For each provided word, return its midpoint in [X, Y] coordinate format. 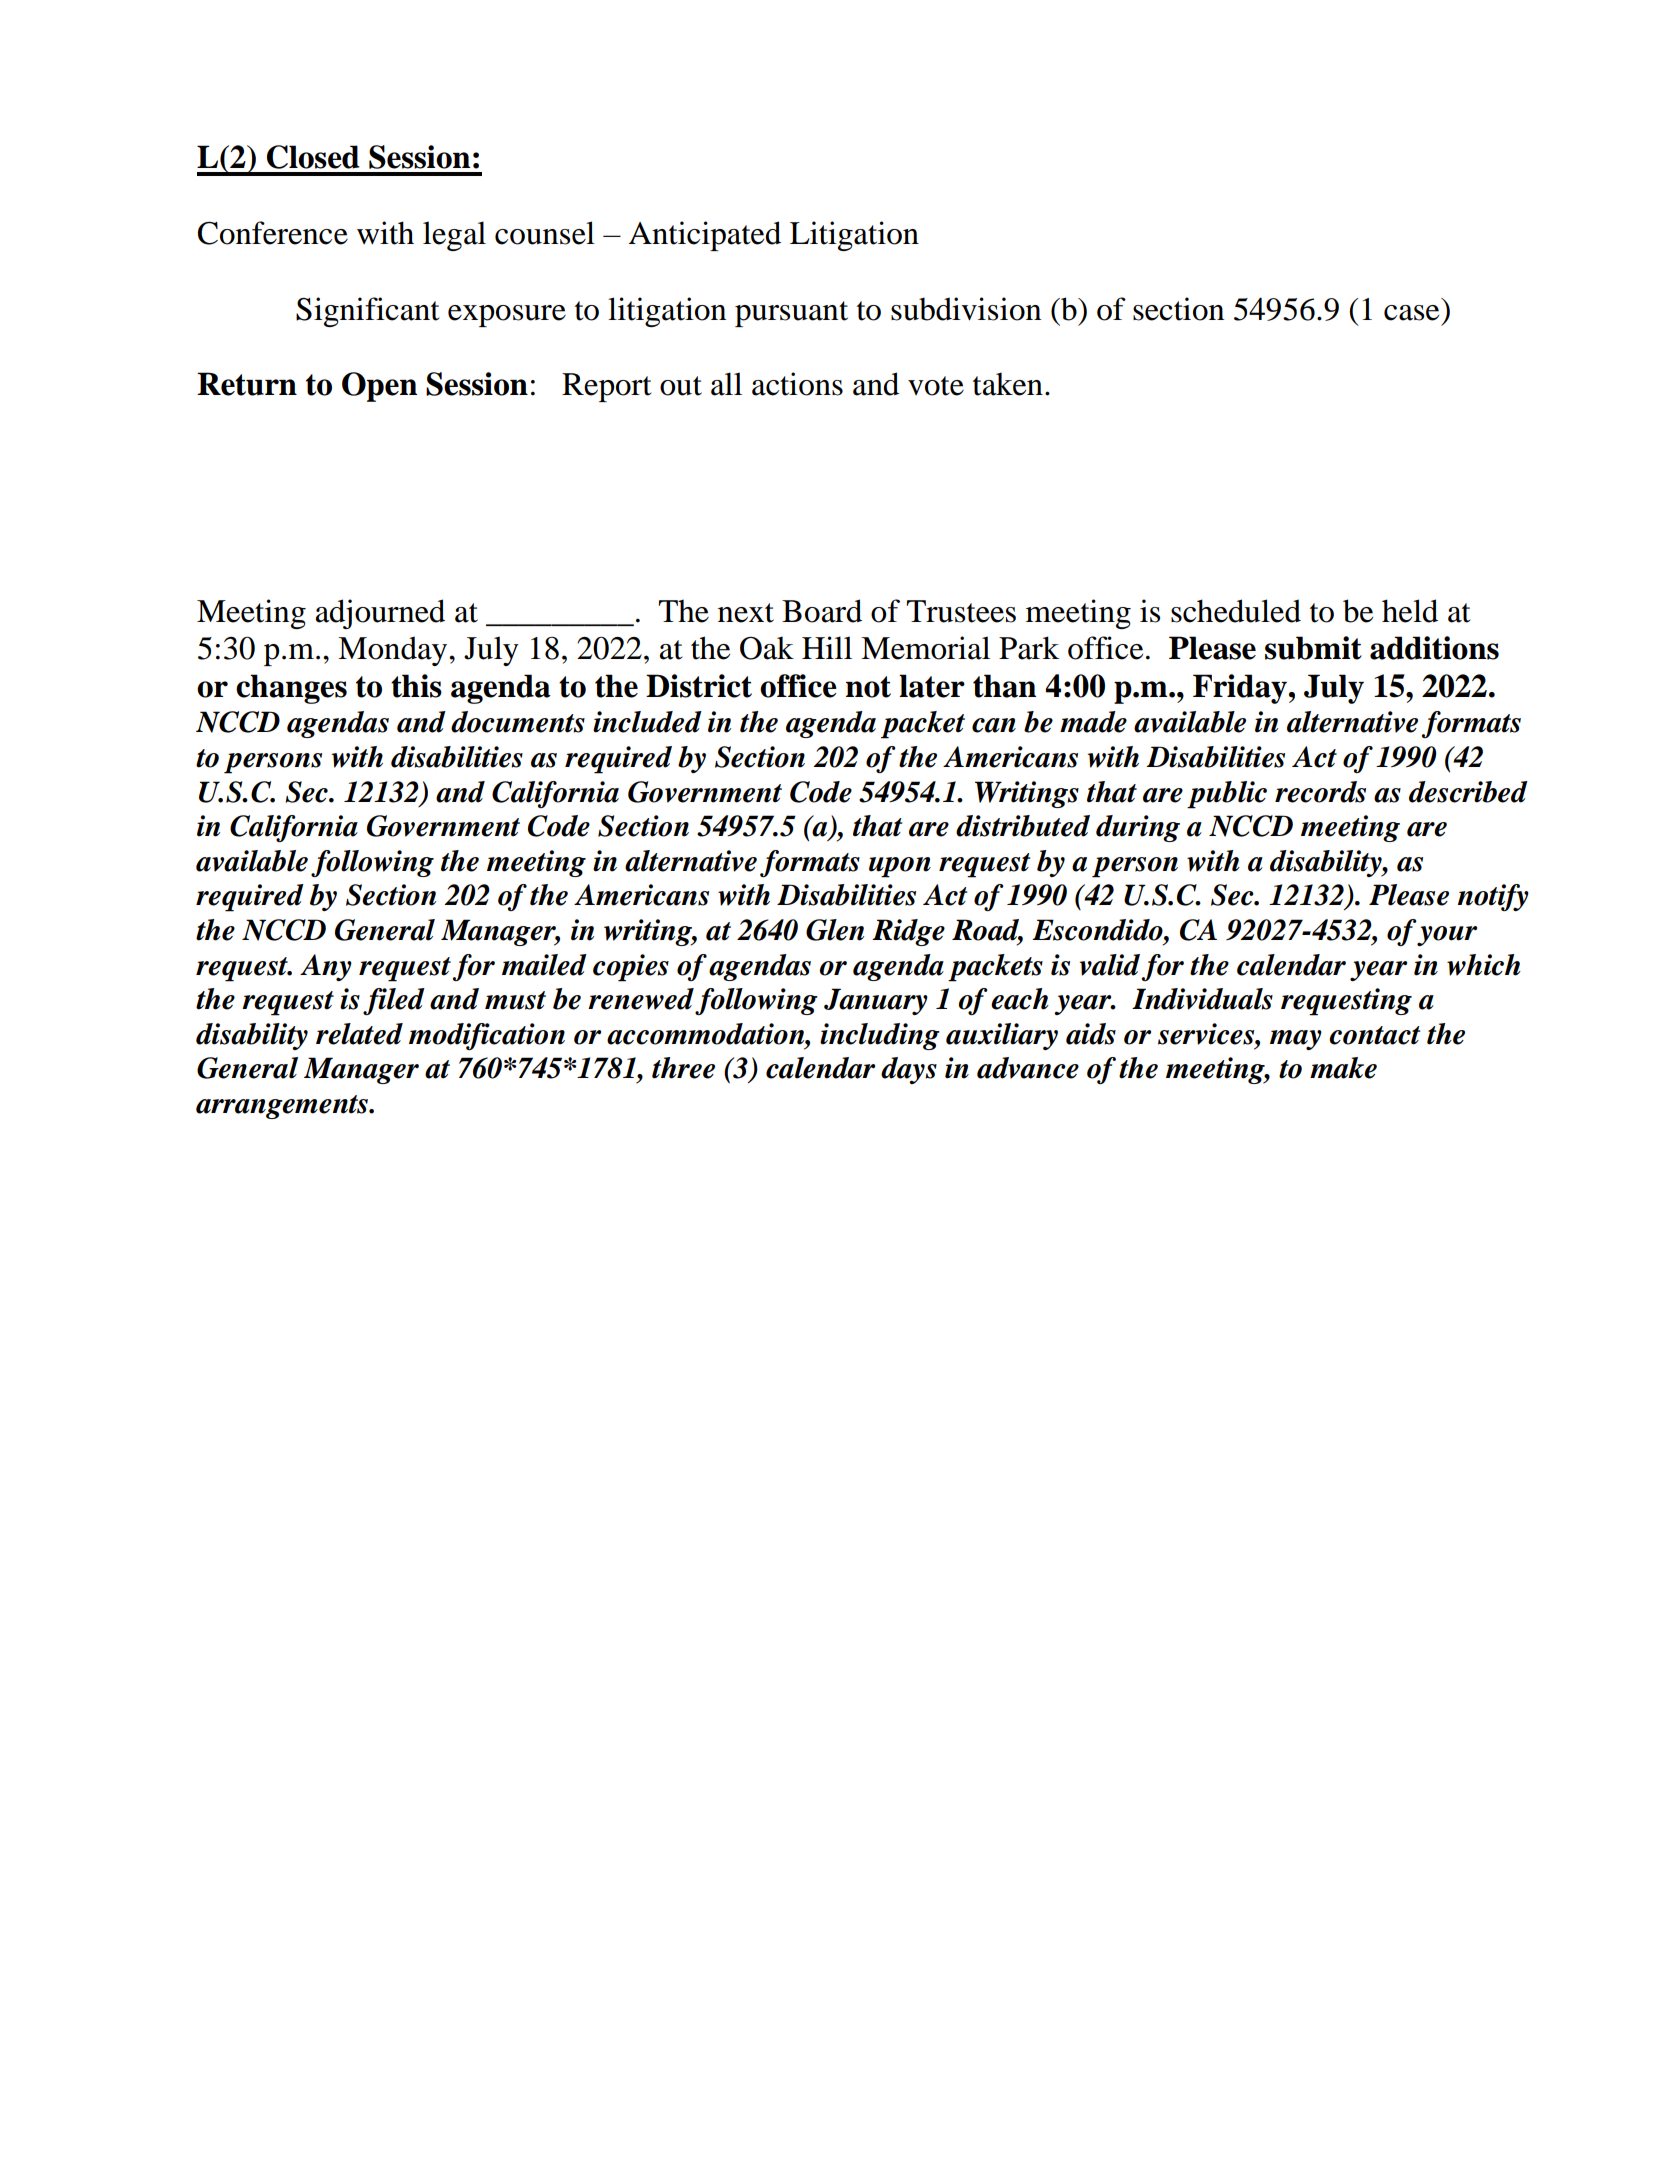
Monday [394, 651]
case [1411, 313]
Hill [827, 647]
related [359, 1034]
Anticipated [705, 236]
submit [1313, 648]
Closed [313, 157]
